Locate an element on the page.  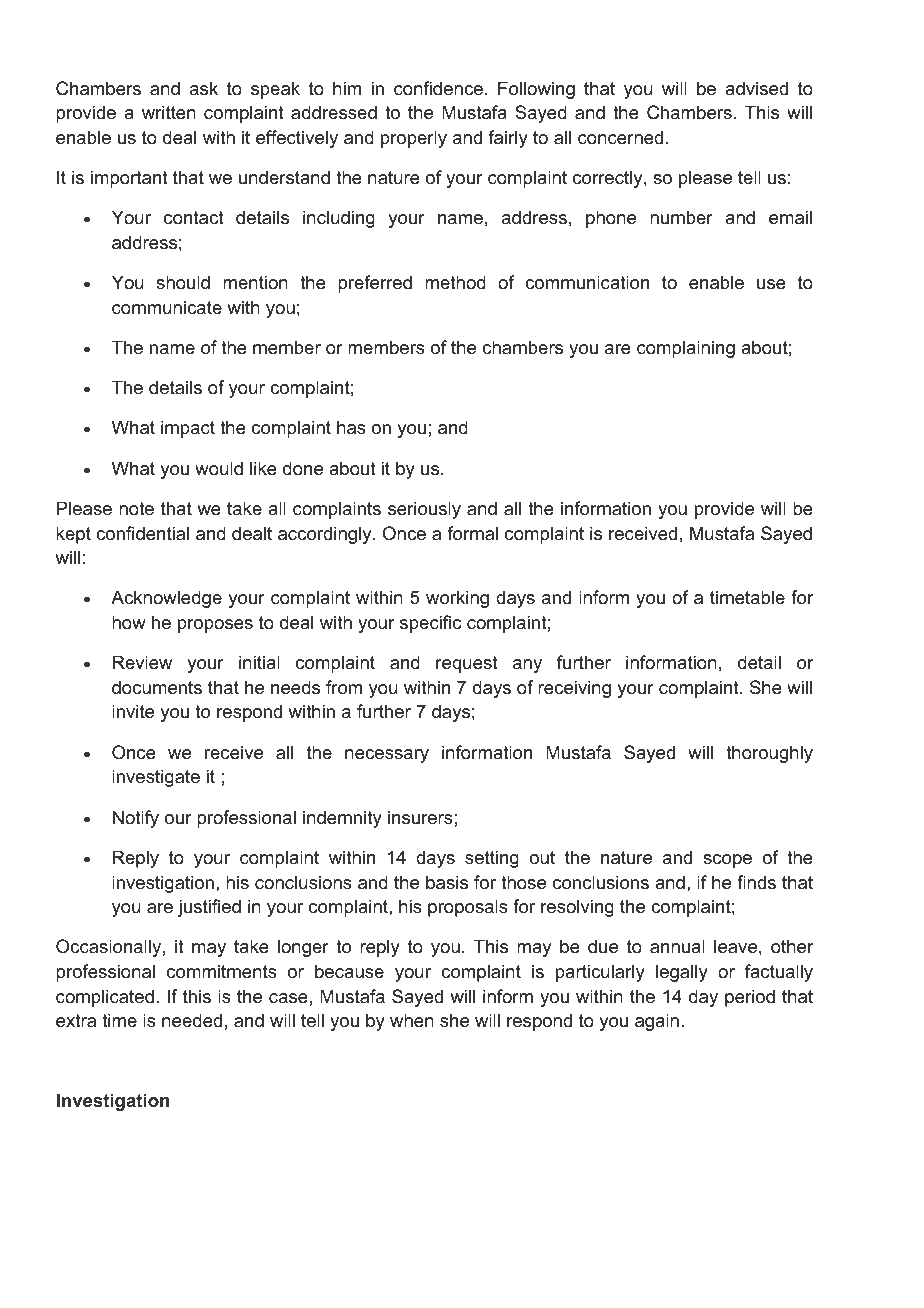
receiving is located at coordinates (574, 689).
